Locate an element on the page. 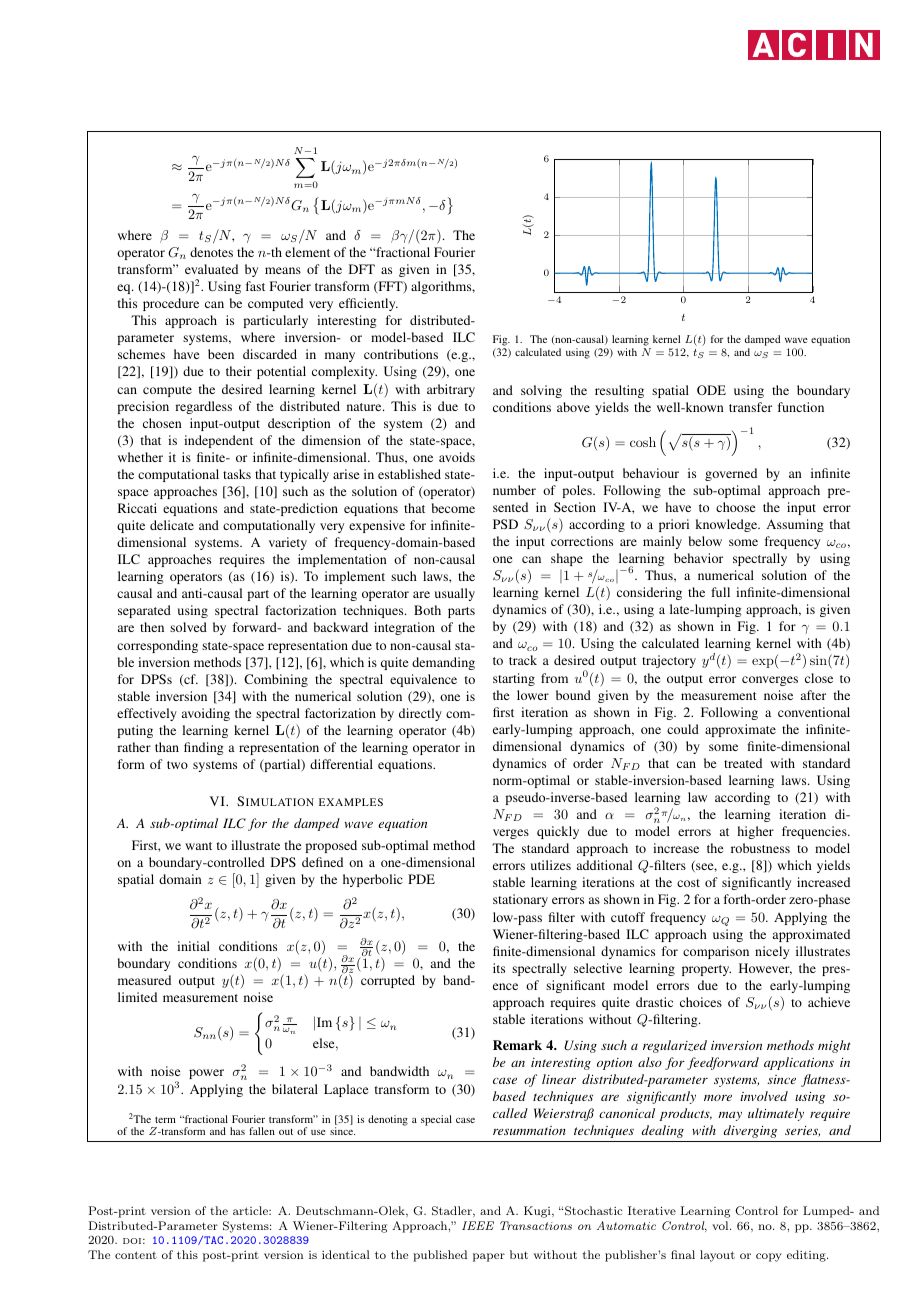 This page has width=924, height=1308. efficiently is located at coordinates (368, 304).
